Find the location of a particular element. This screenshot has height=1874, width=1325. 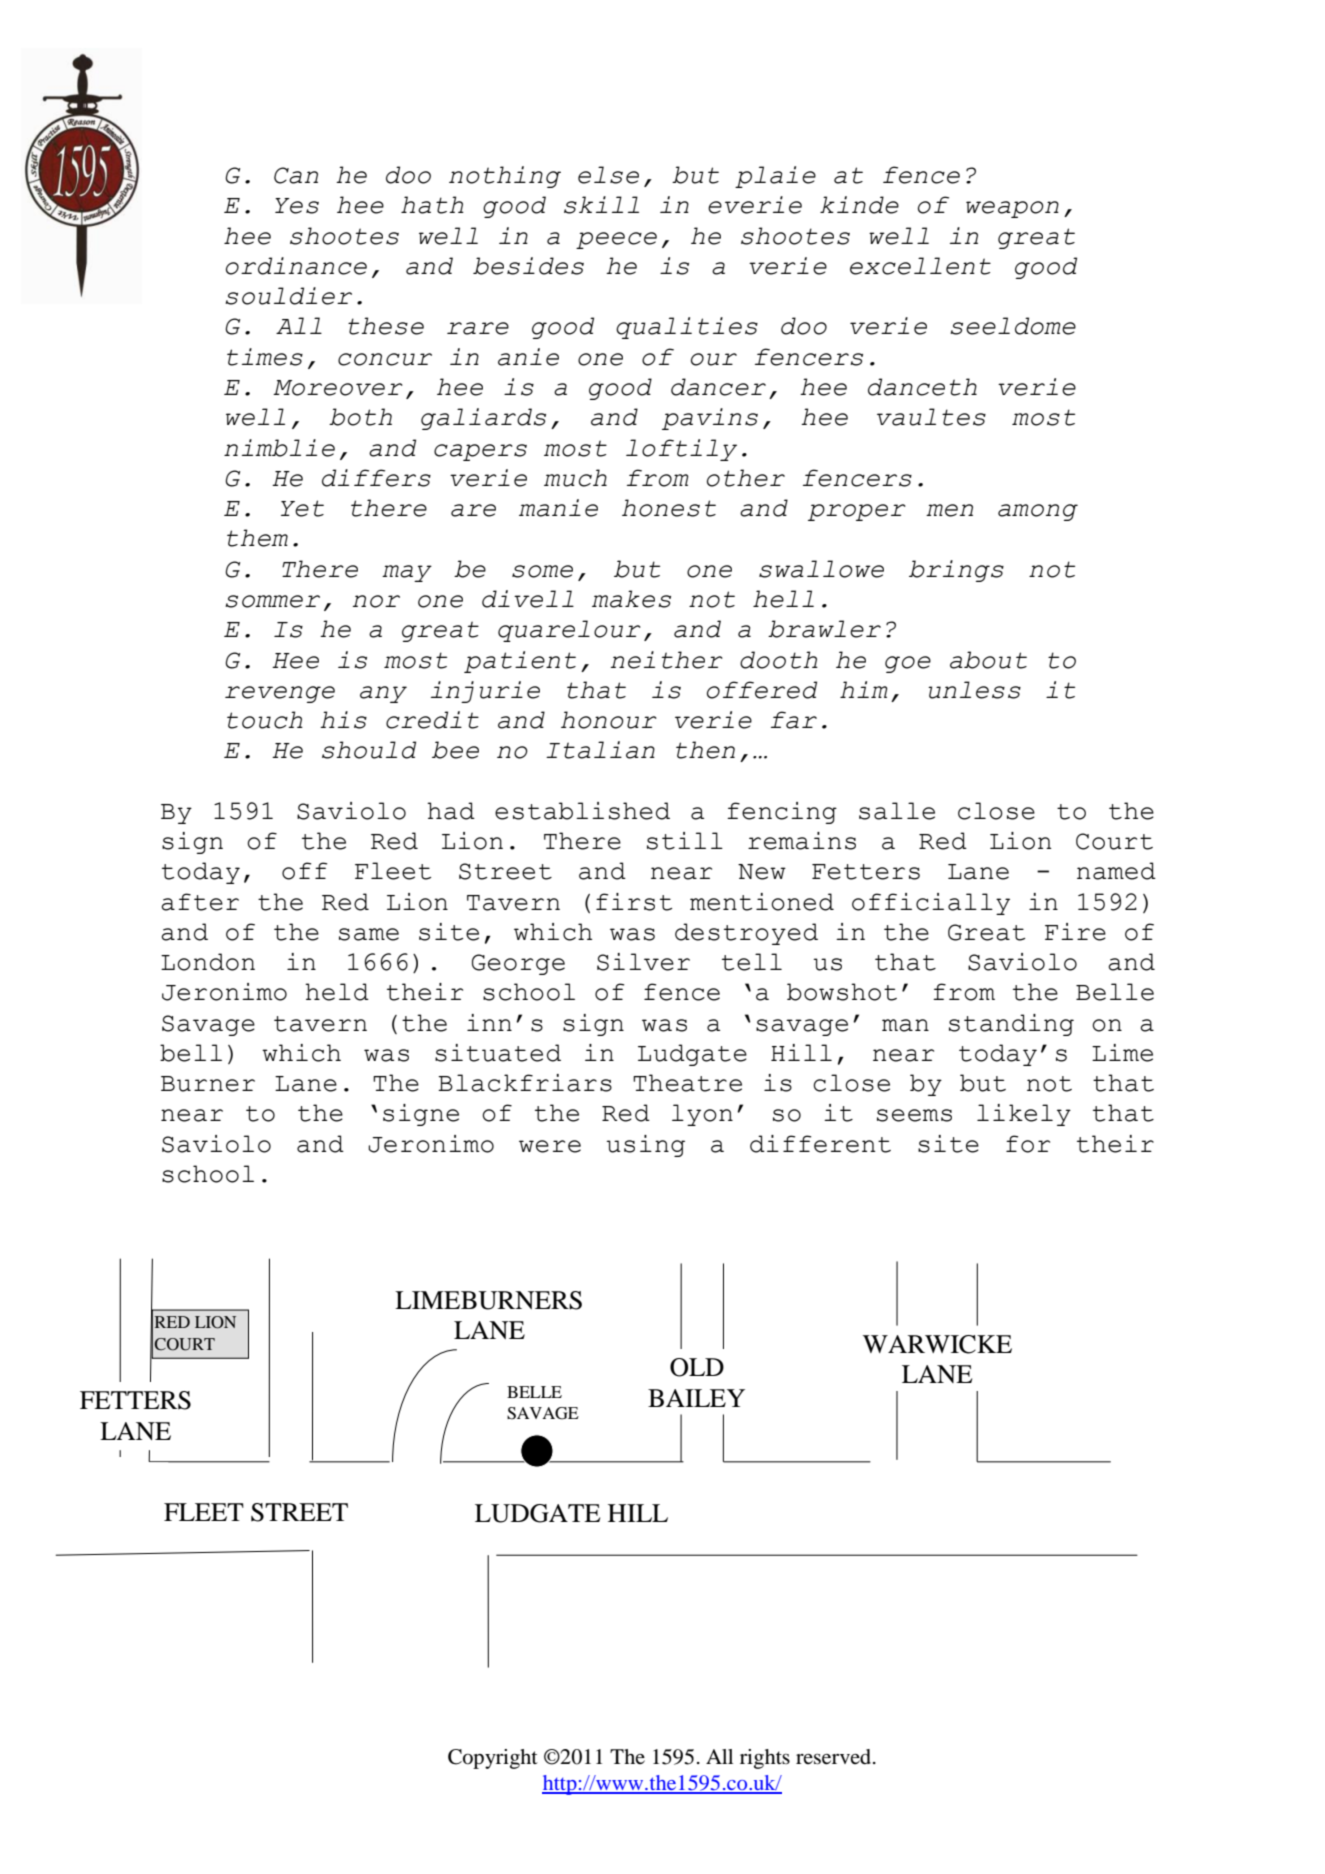

held is located at coordinates (337, 992).
